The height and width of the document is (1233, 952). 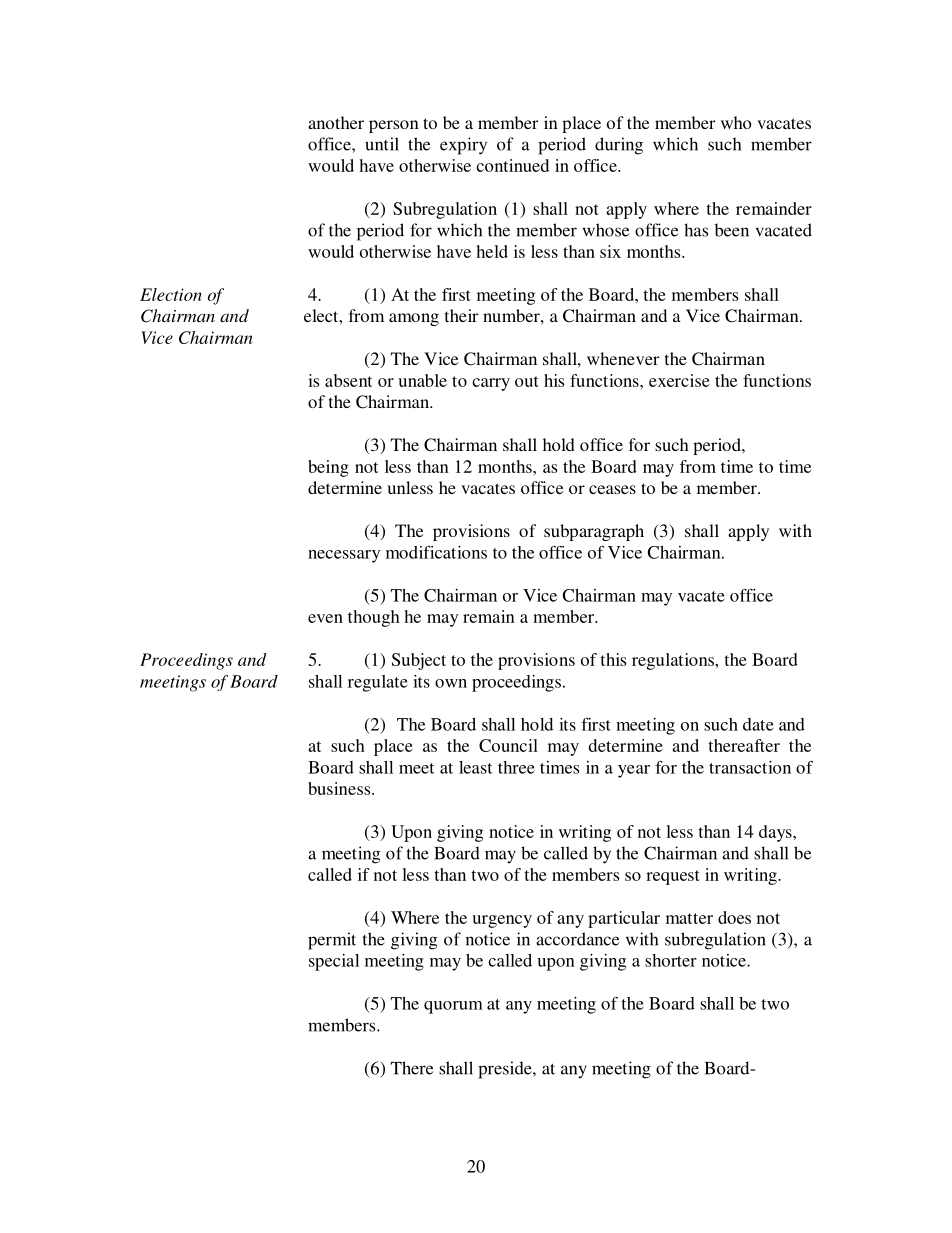 What do you see at coordinates (613, 659) in the document?
I see `this` at bounding box center [613, 659].
